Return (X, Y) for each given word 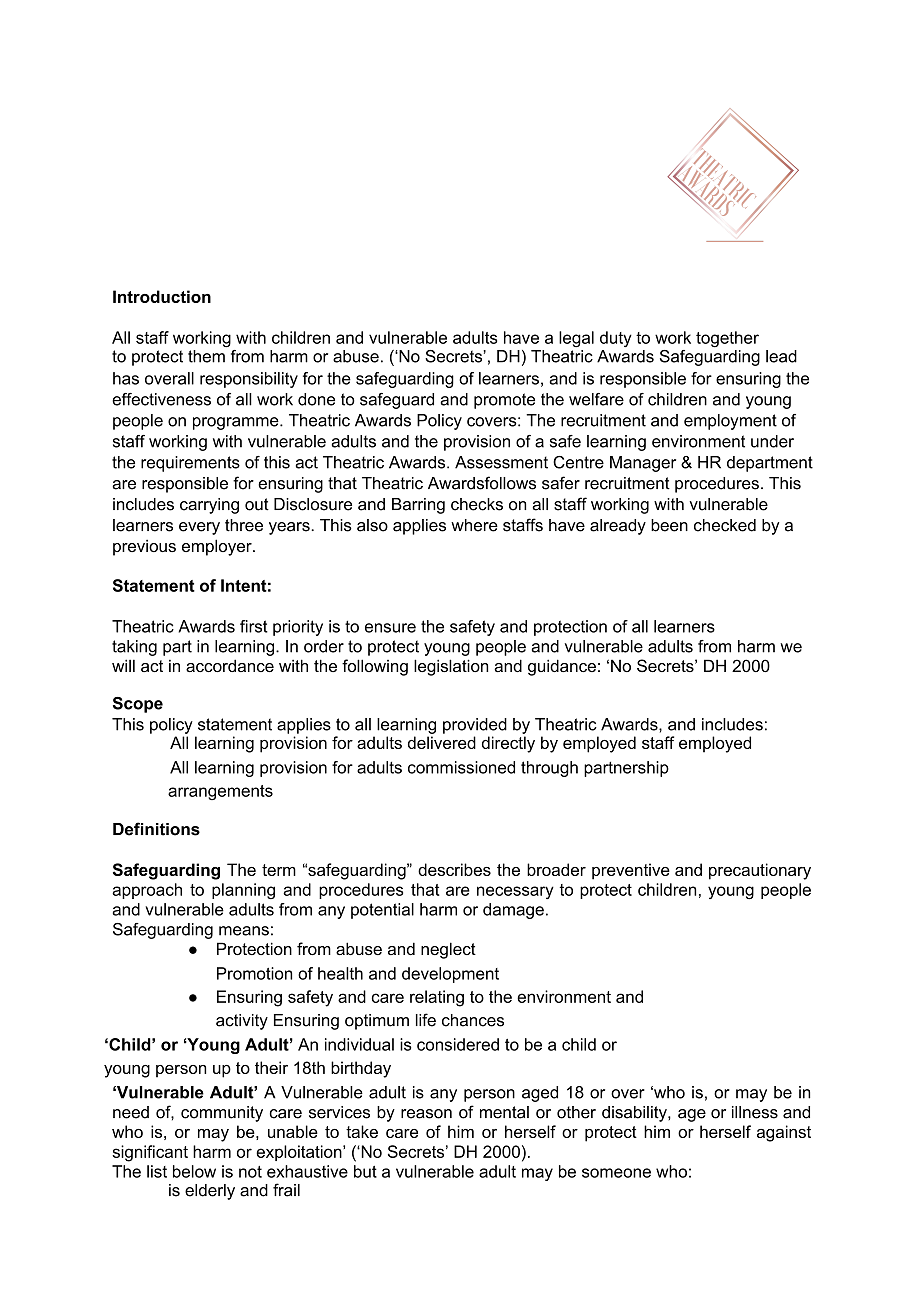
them (207, 355)
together (727, 339)
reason (426, 1114)
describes (454, 869)
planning (243, 891)
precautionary (760, 871)
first (254, 626)
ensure (390, 628)
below (194, 1171)
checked (725, 525)
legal (576, 339)
